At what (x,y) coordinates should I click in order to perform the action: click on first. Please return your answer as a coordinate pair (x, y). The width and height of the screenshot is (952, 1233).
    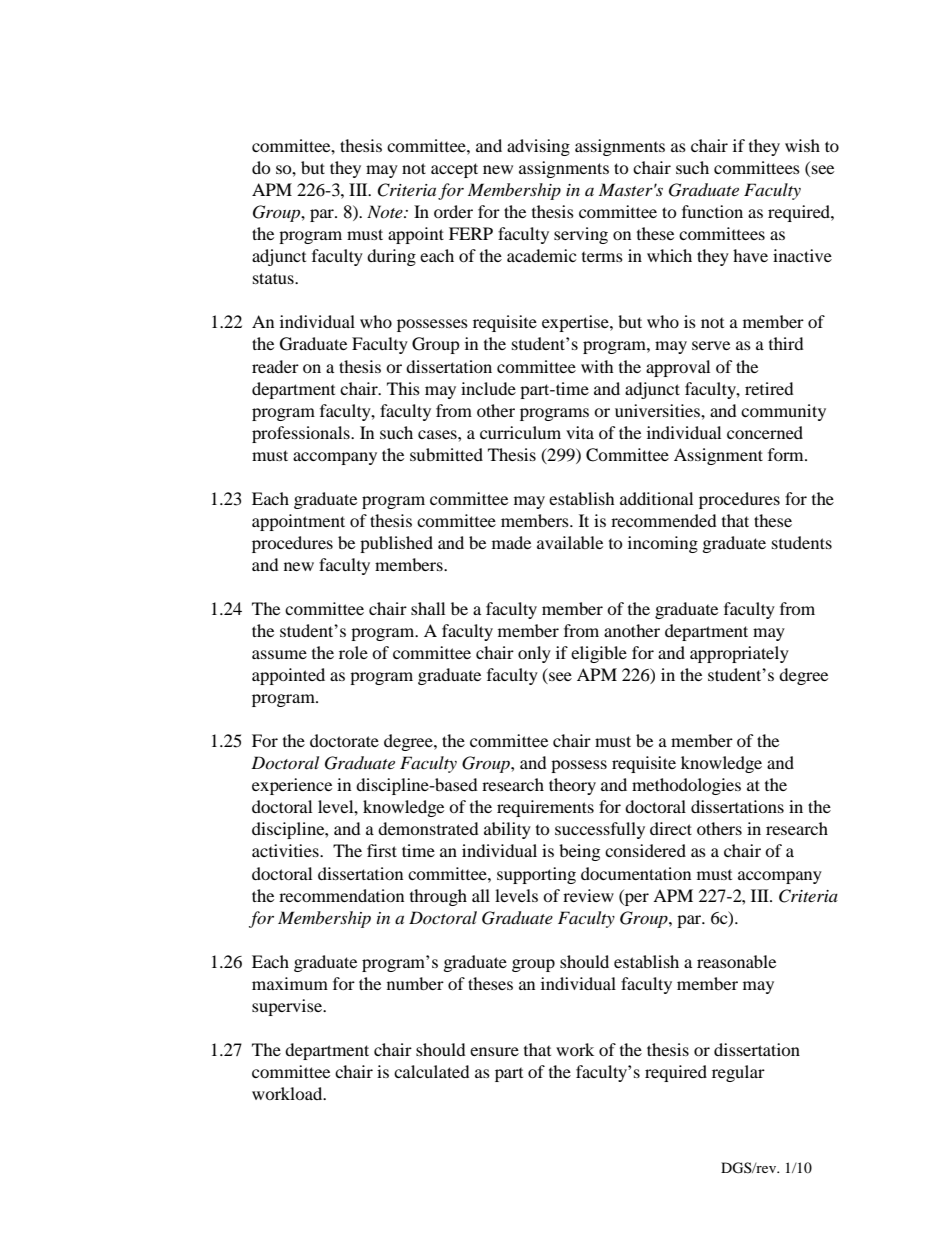
    Looking at the image, I should click on (382, 850).
